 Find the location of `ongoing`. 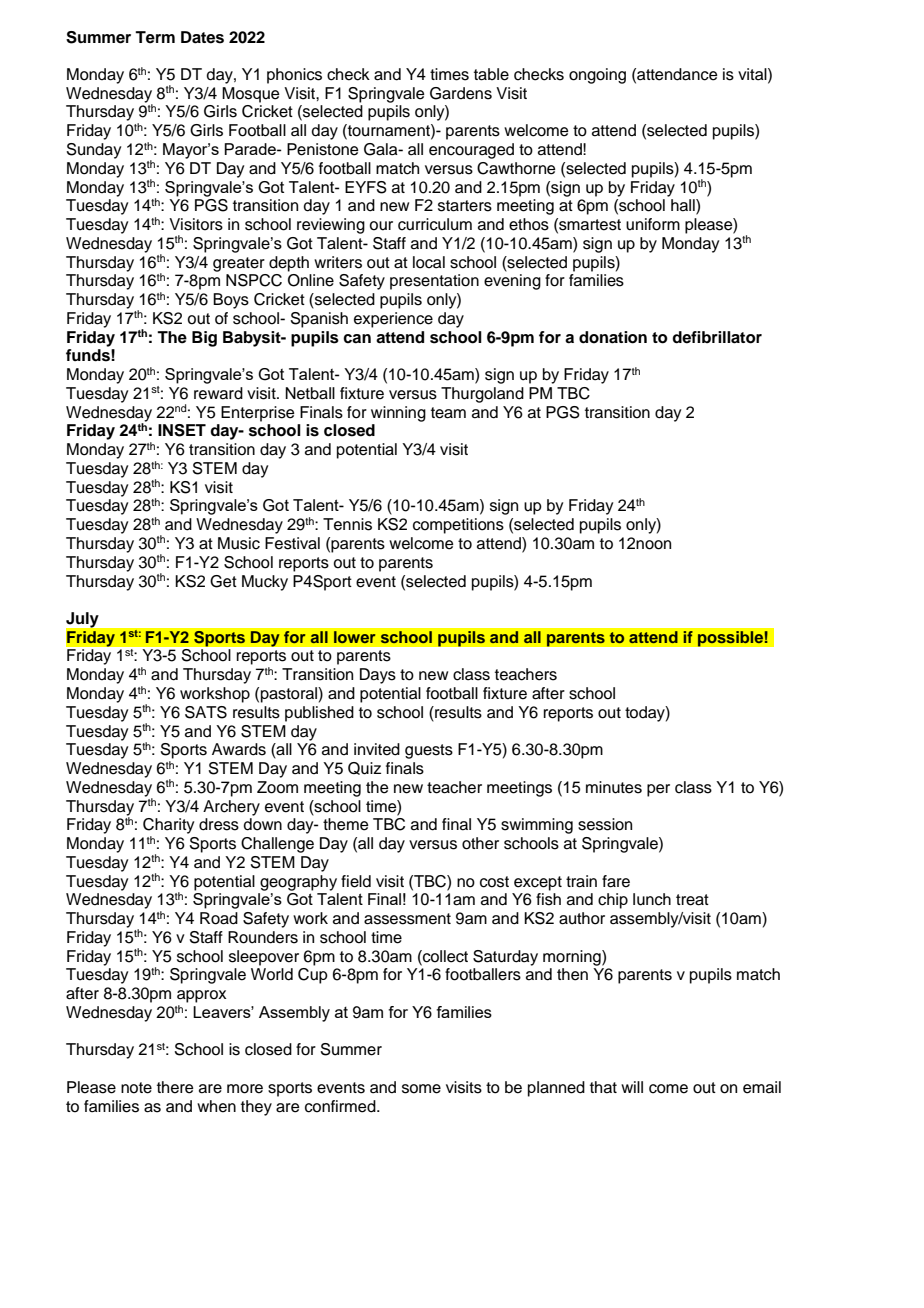

ongoing is located at coordinates (597, 76).
